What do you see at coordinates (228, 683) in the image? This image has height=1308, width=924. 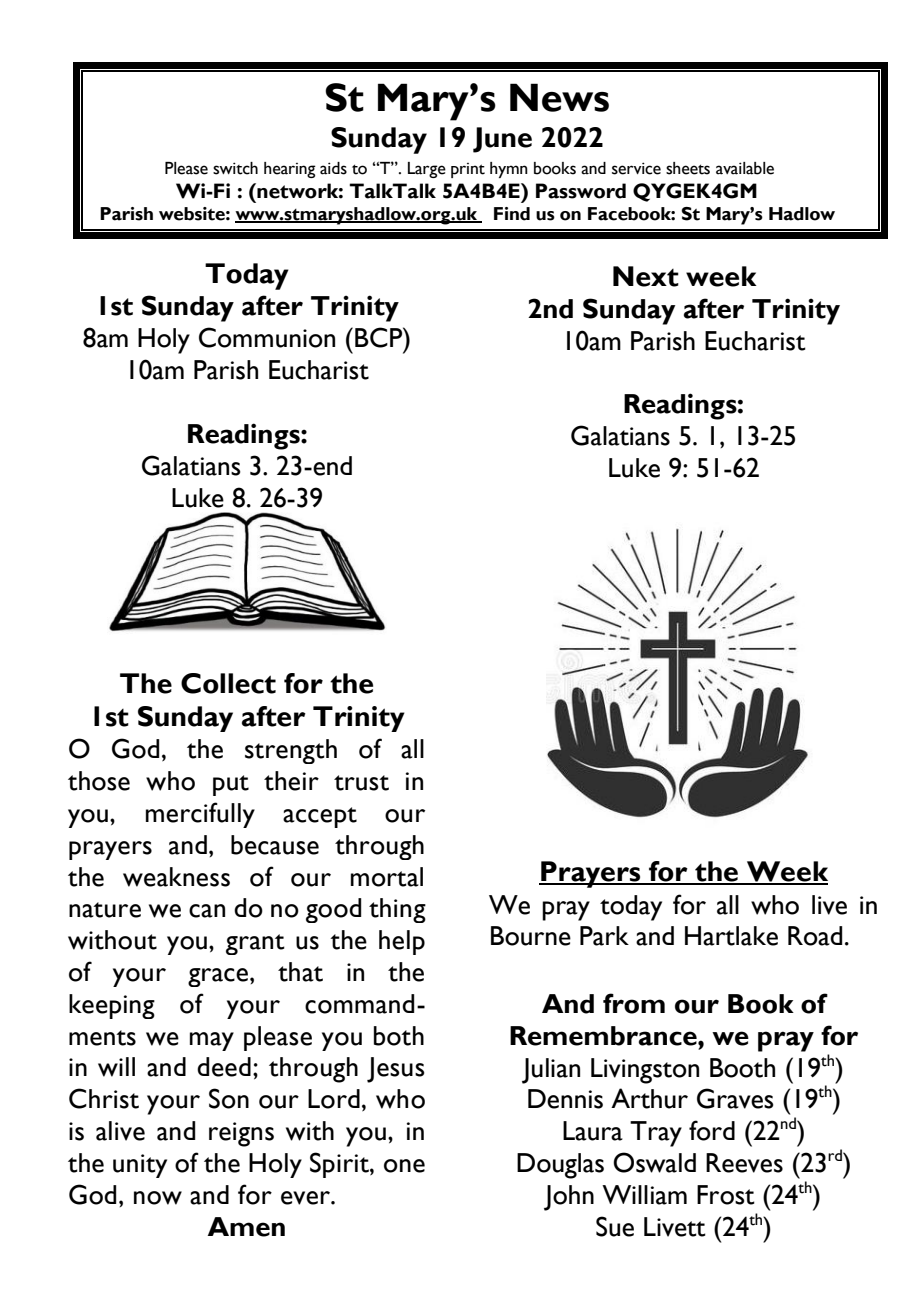 I see `Collect` at bounding box center [228, 683].
